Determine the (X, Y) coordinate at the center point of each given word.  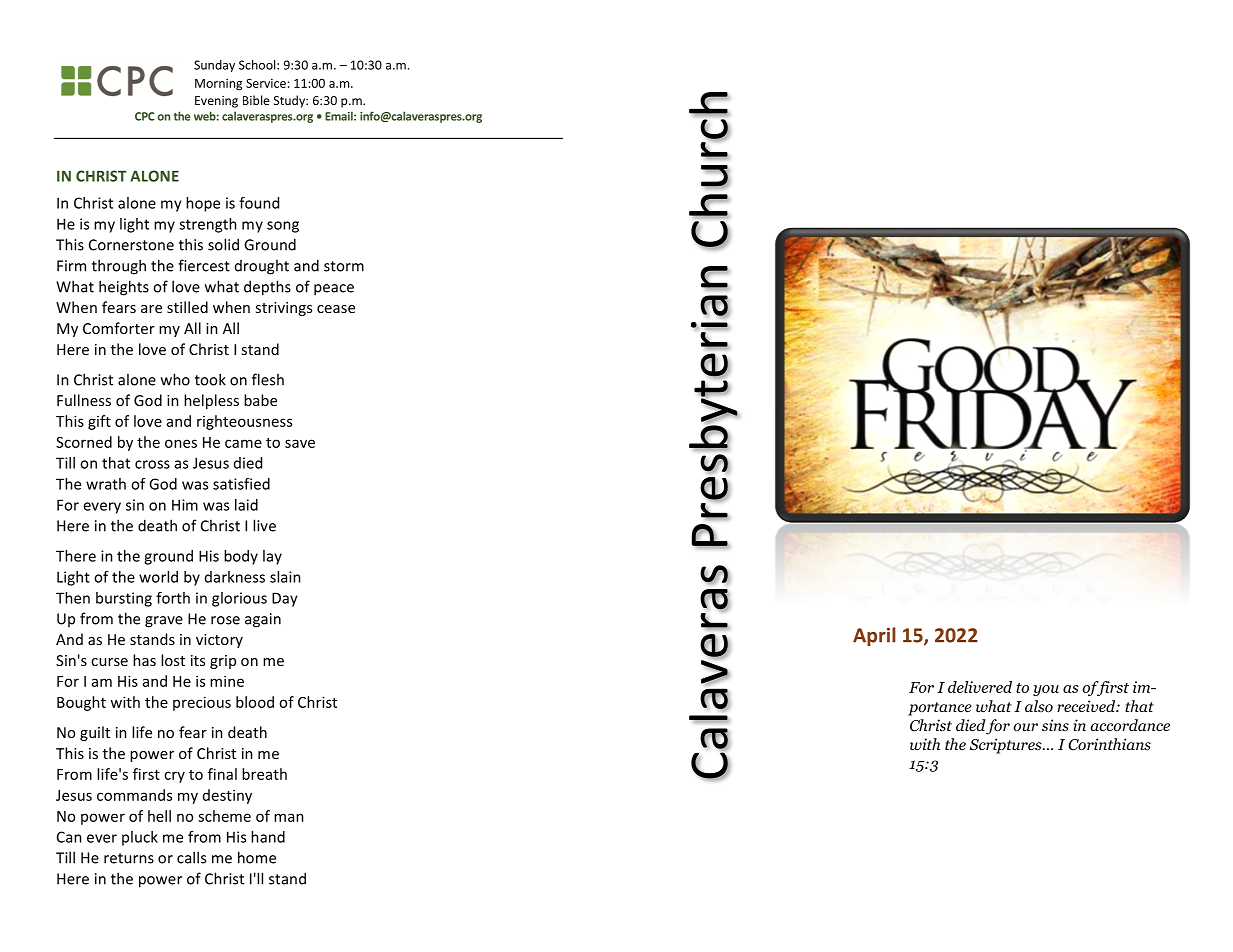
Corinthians (1109, 744)
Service (266, 83)
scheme (224, 816)
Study (290, 101)
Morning (218, 84)
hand (268, 837)
